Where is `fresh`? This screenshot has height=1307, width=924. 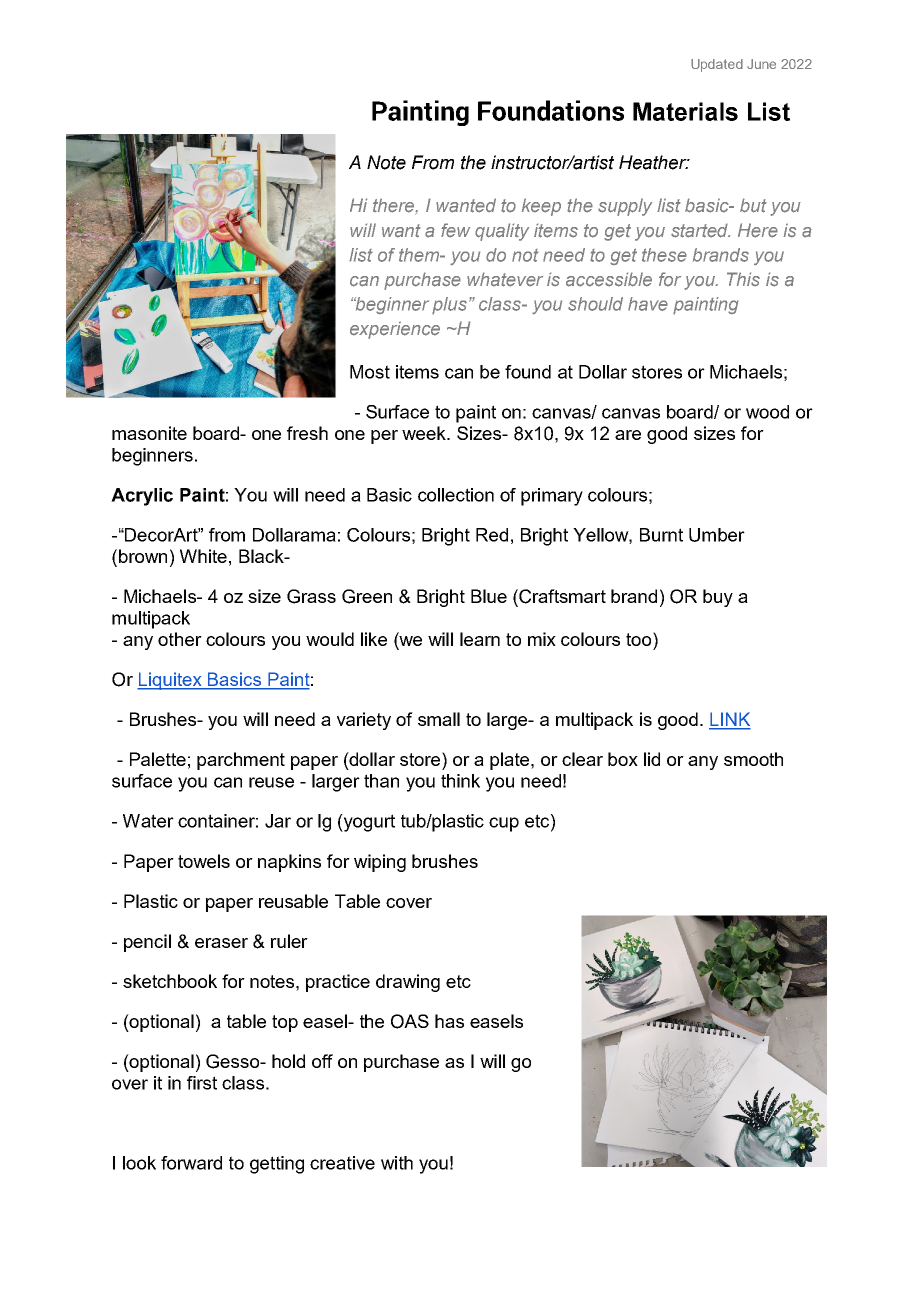
fresh is located at coordinates (307, 433).
